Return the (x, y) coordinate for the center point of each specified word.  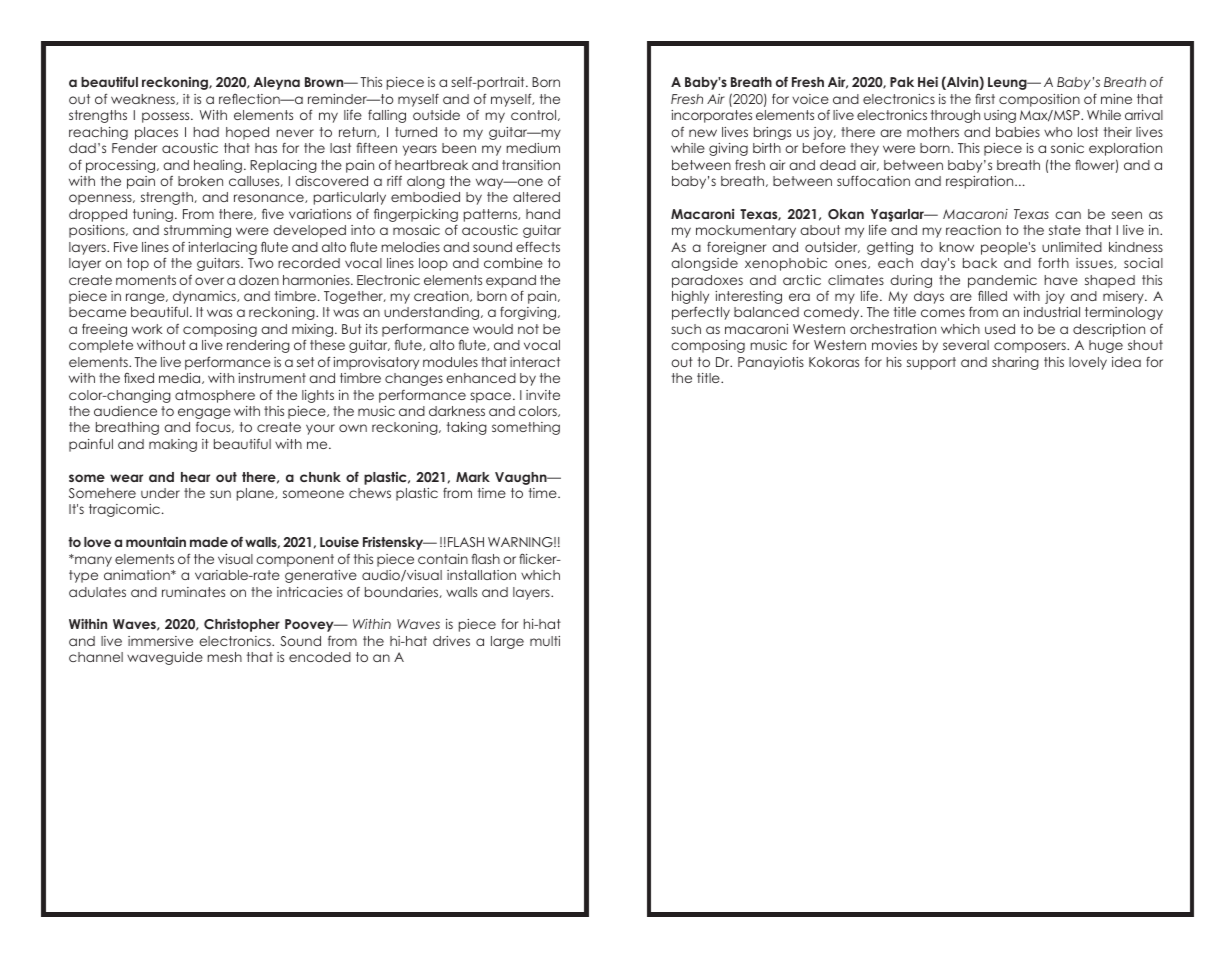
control (535, 115)
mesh (224, 657)
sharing (1015, 363)
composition (1039, 100)
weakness (144, 99)
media (181, 378)
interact (535, 362)
